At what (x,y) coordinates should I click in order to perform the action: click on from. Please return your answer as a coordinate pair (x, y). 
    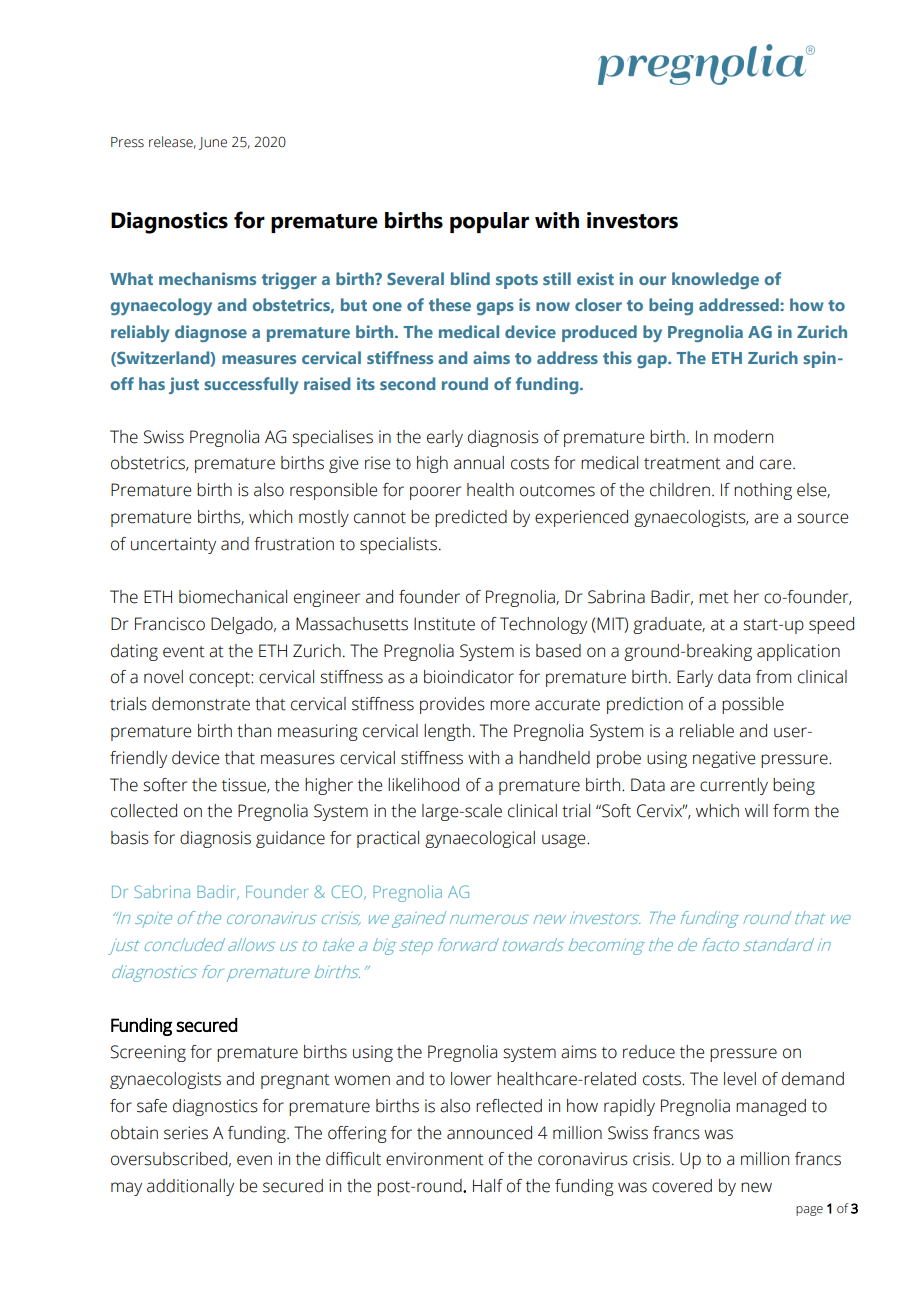
    Looking at the image, I should click on (773, 677).
